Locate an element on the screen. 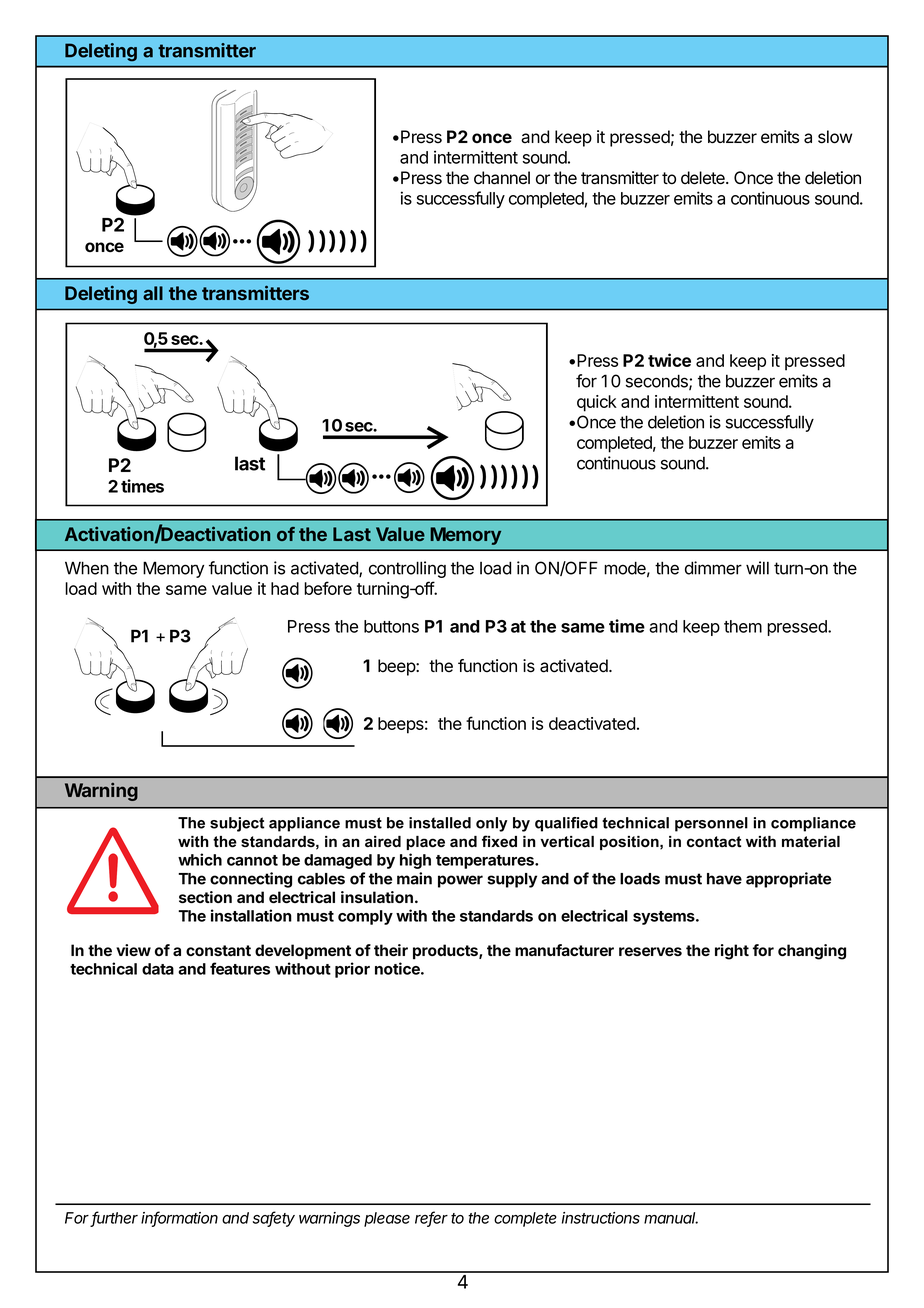 This screenshot has height=1308, width=924. information is located at coordinates (179, 1218).
